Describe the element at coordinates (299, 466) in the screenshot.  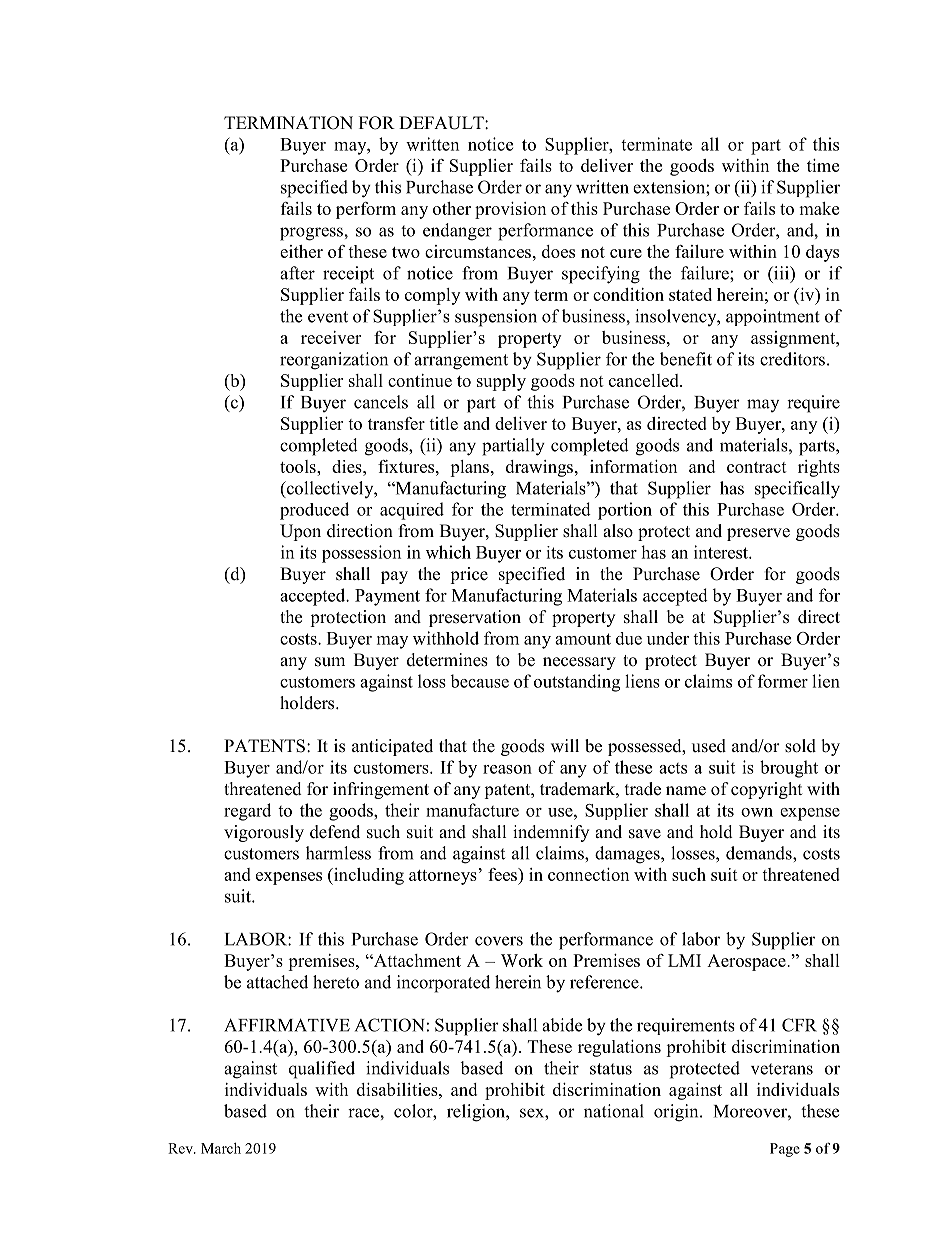
I see `tools` at that location.
